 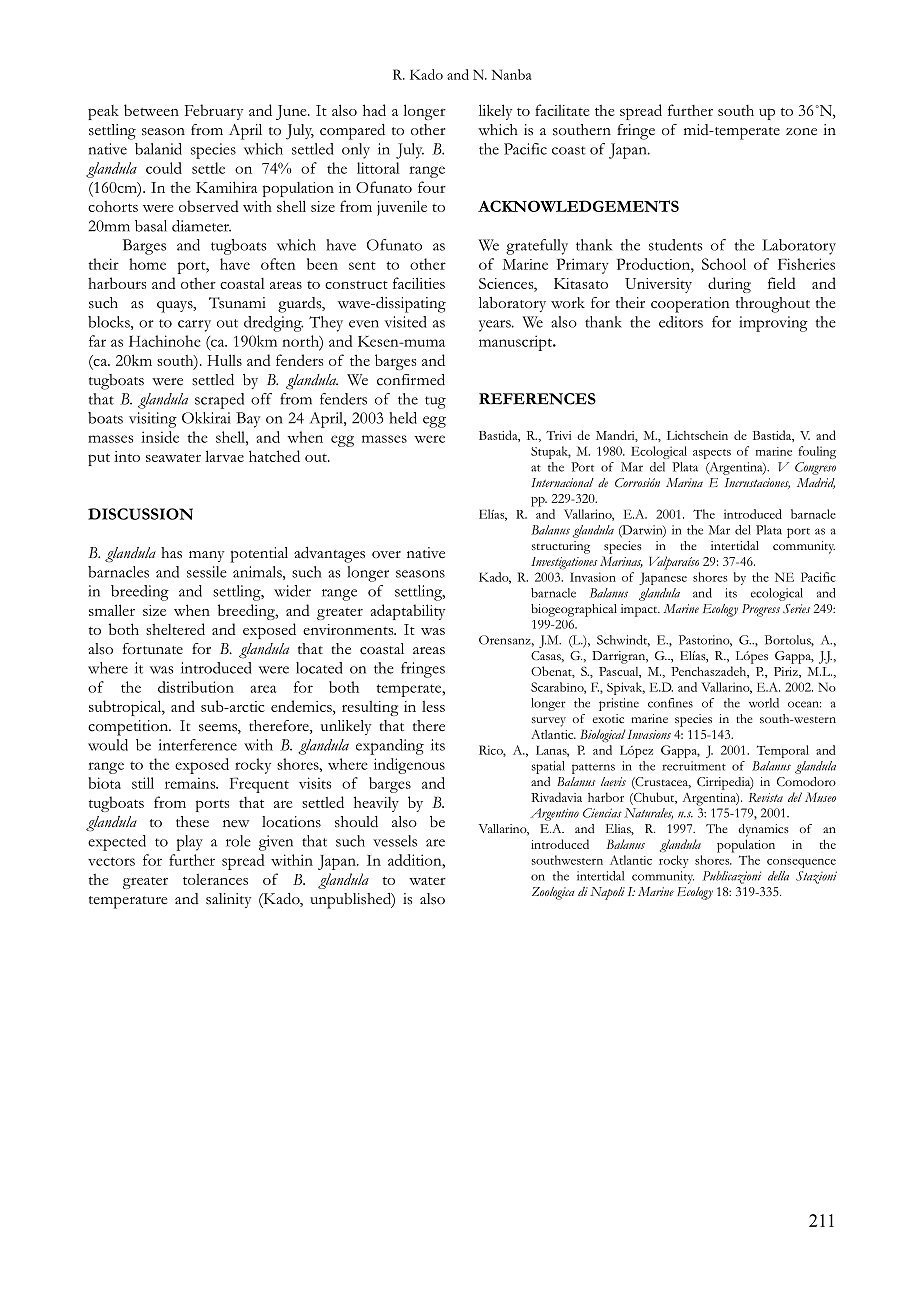 I want to click on Madrid, so click(x=816, y=483).
